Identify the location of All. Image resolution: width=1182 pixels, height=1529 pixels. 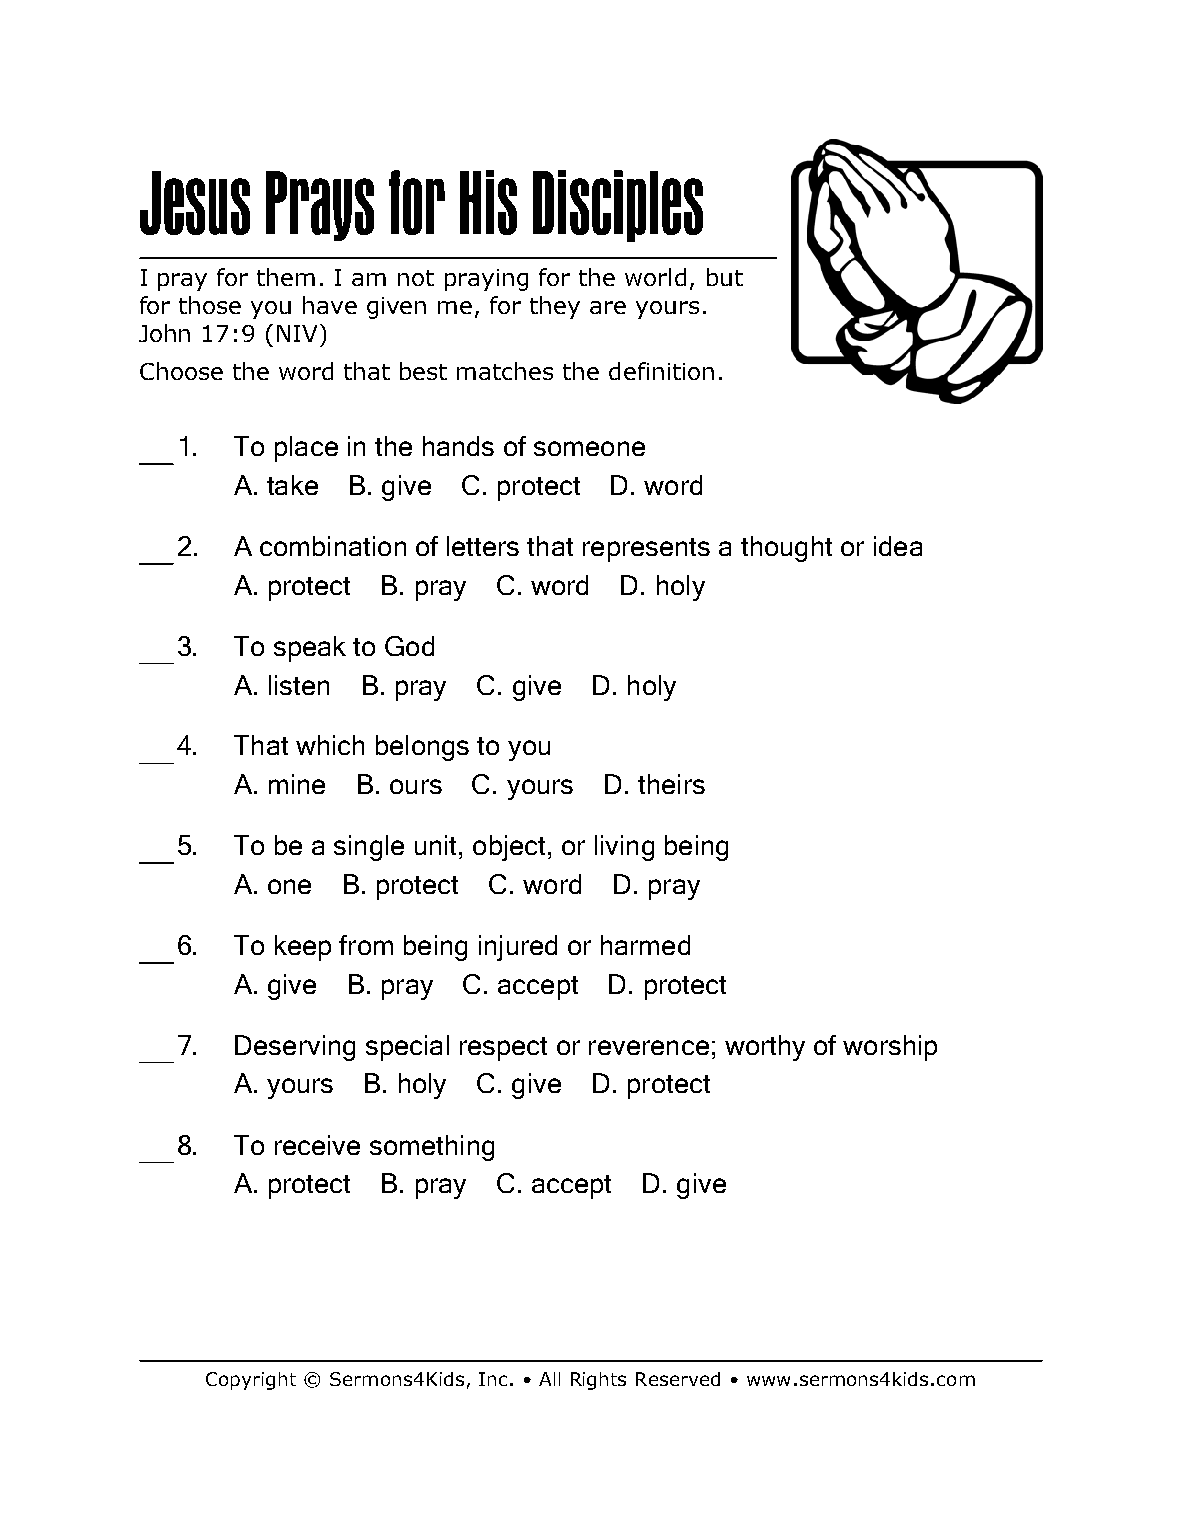
(549, 1379).
